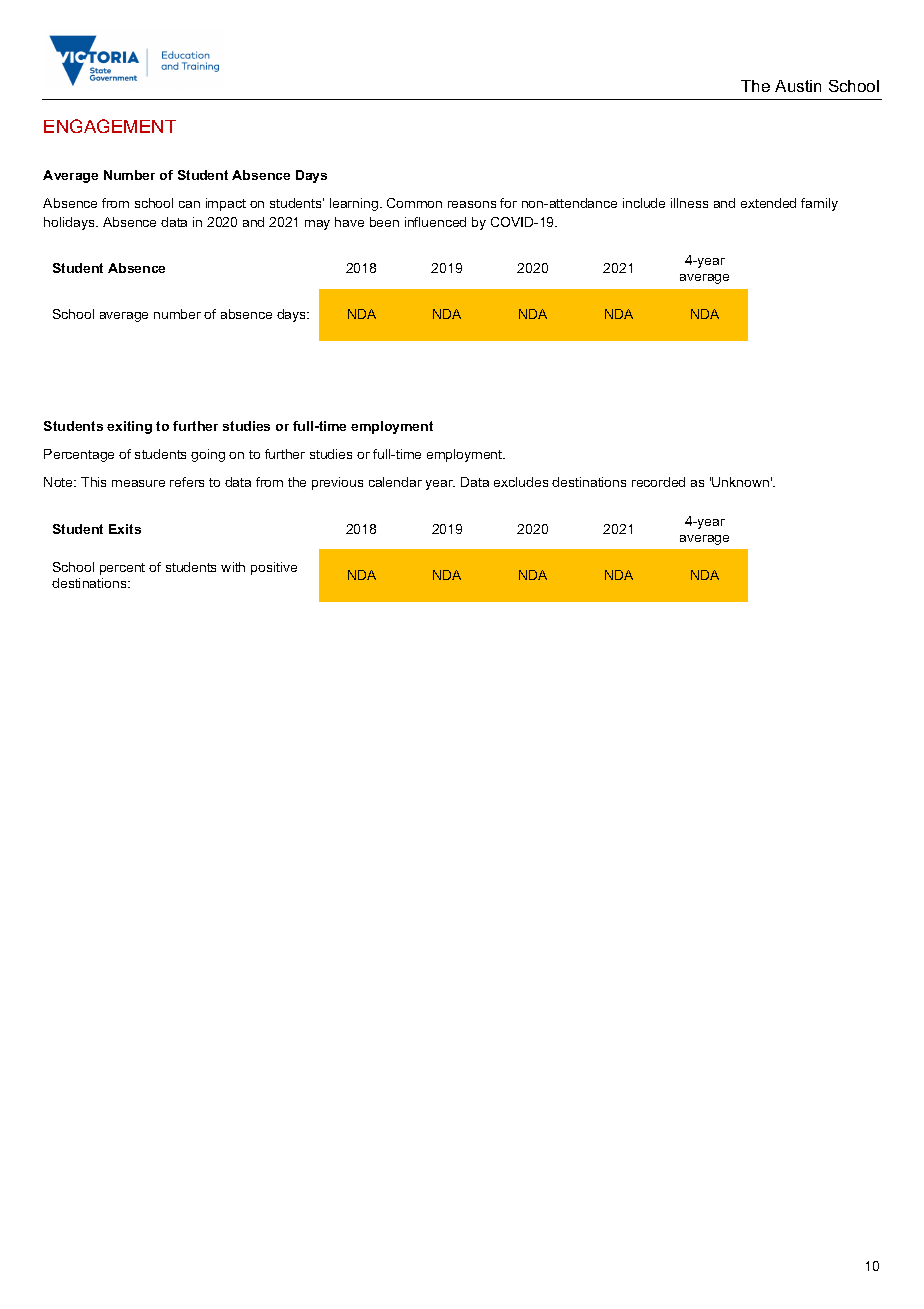  What do you see at coordinates (414, 203) in the screenshot?
I see `Common` at bounding box center [414, 203].
